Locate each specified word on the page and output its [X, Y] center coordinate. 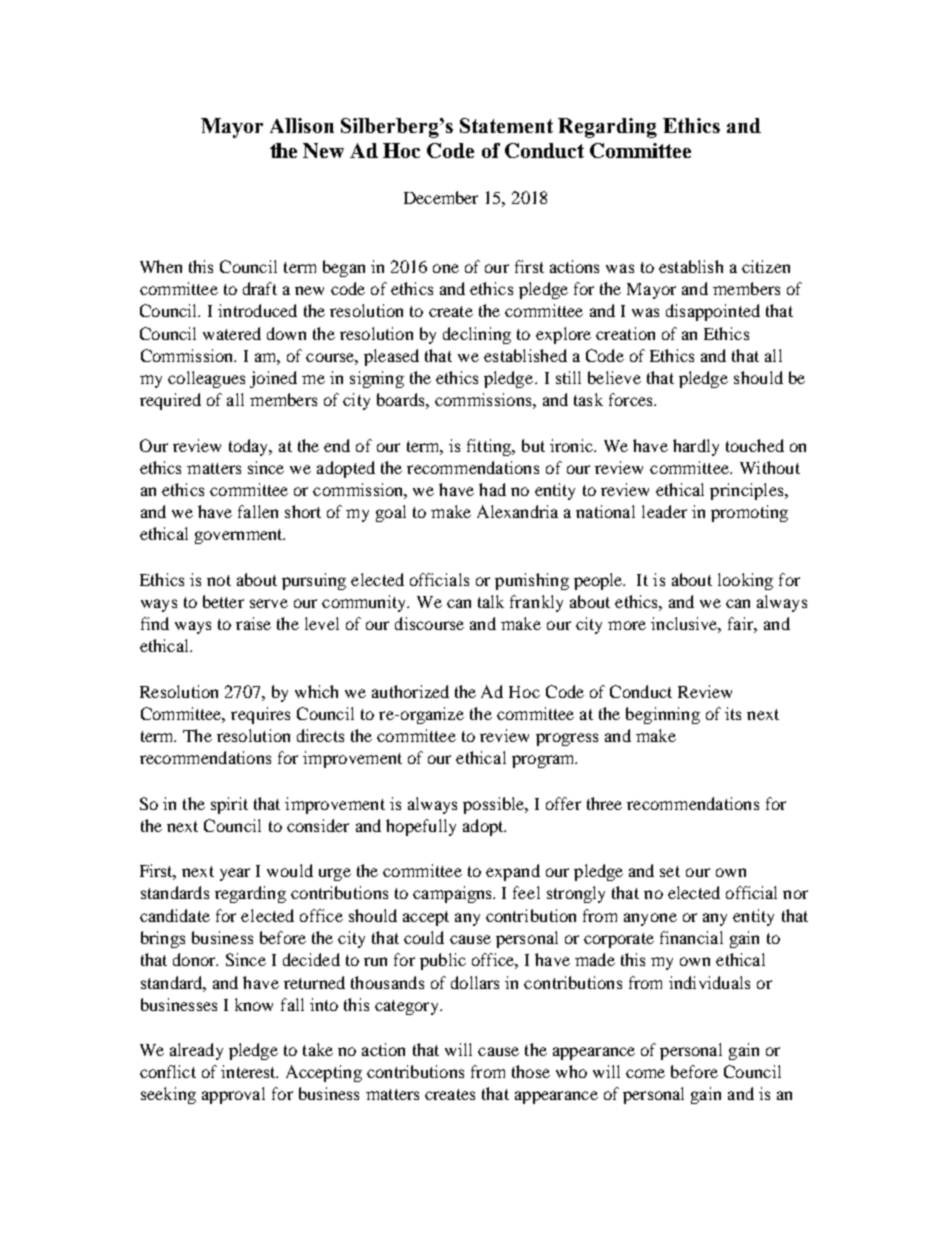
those [531, 1071]
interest [249, 1071]
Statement [506, 125]
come [645, 1073]
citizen [766, 266]
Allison [302, 125]
